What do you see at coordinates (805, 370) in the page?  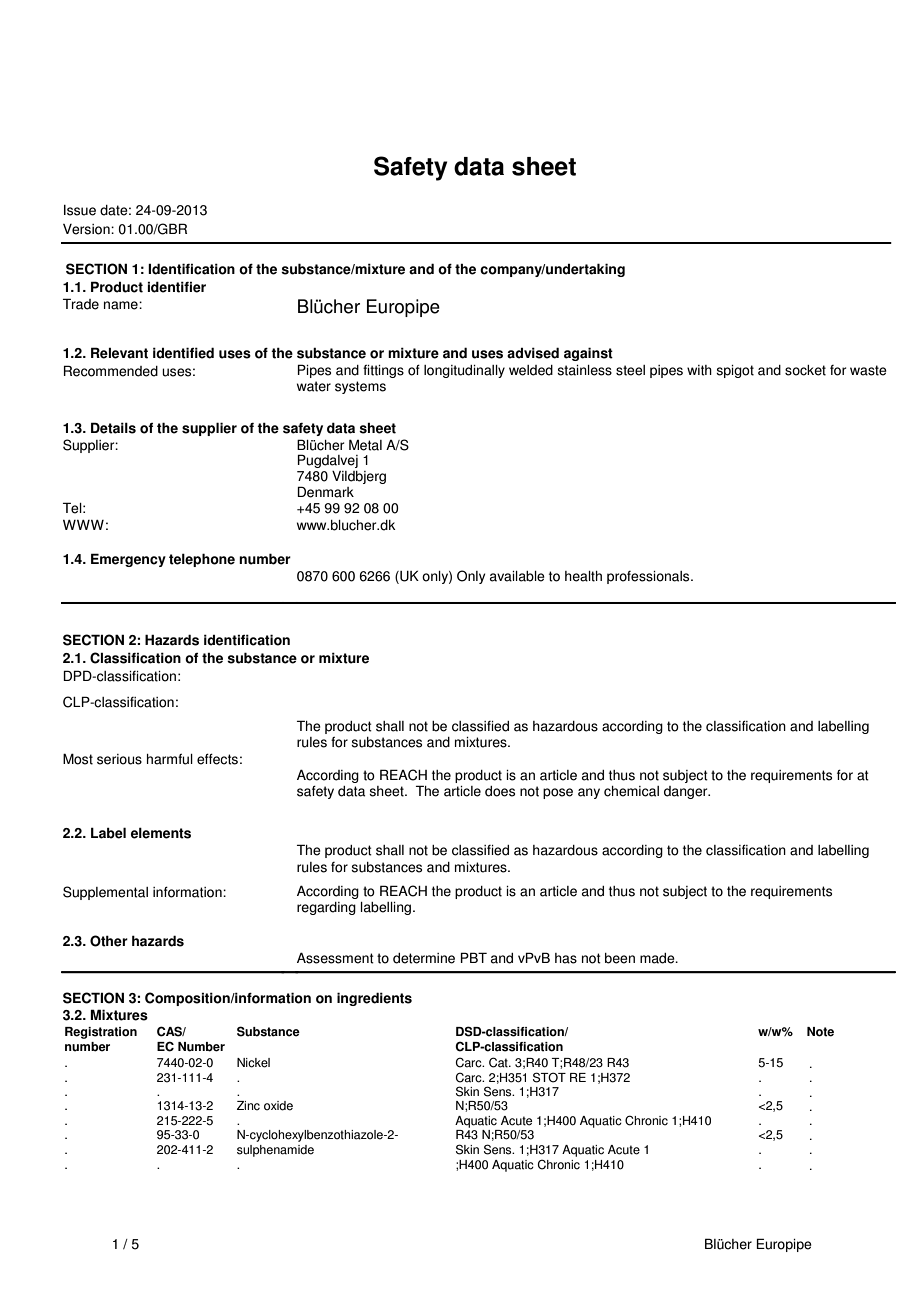 I see `socket` at bounding box center [805, 370].
